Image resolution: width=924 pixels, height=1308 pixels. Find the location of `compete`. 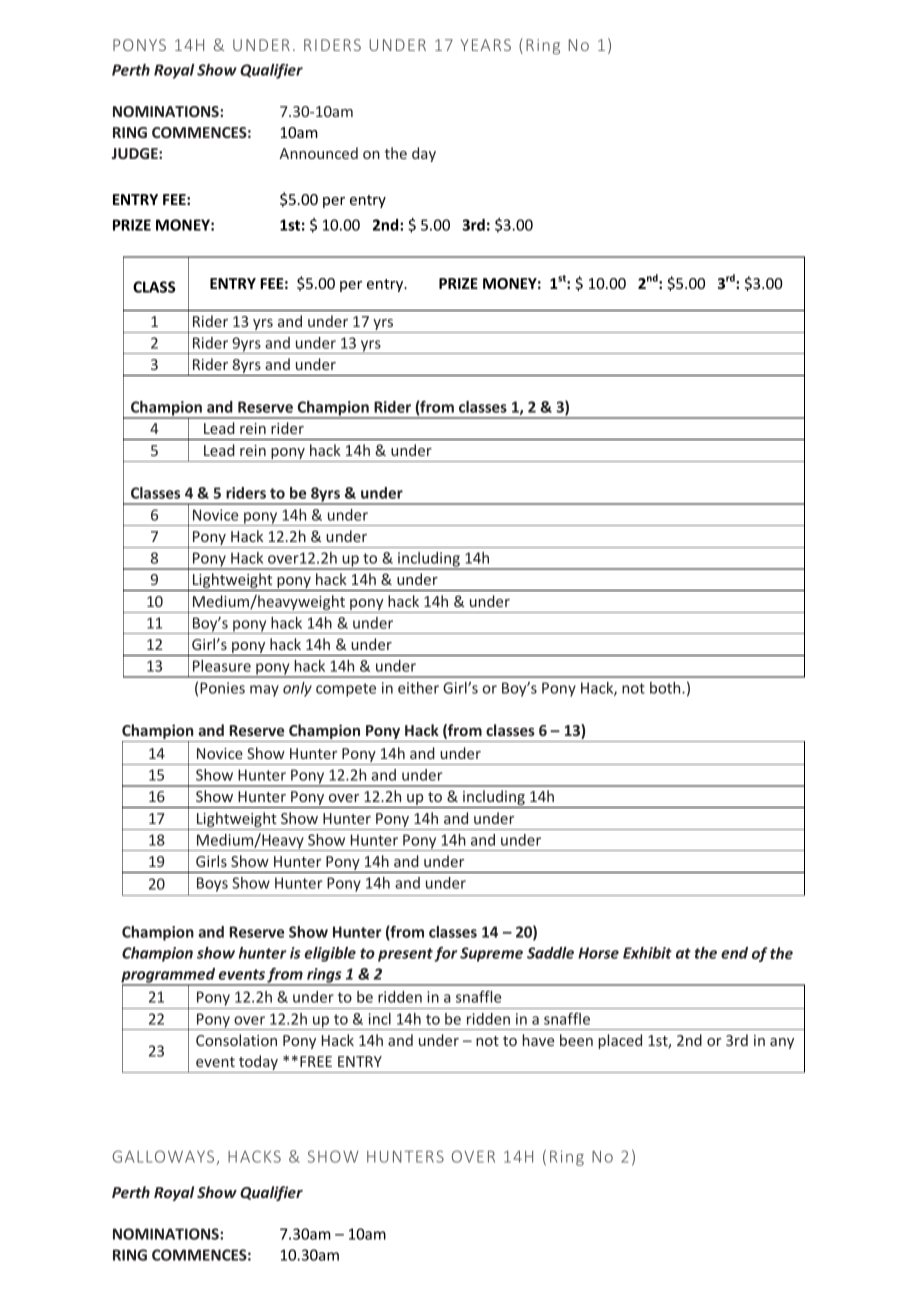

compete is located at coordinates (346, 690).
